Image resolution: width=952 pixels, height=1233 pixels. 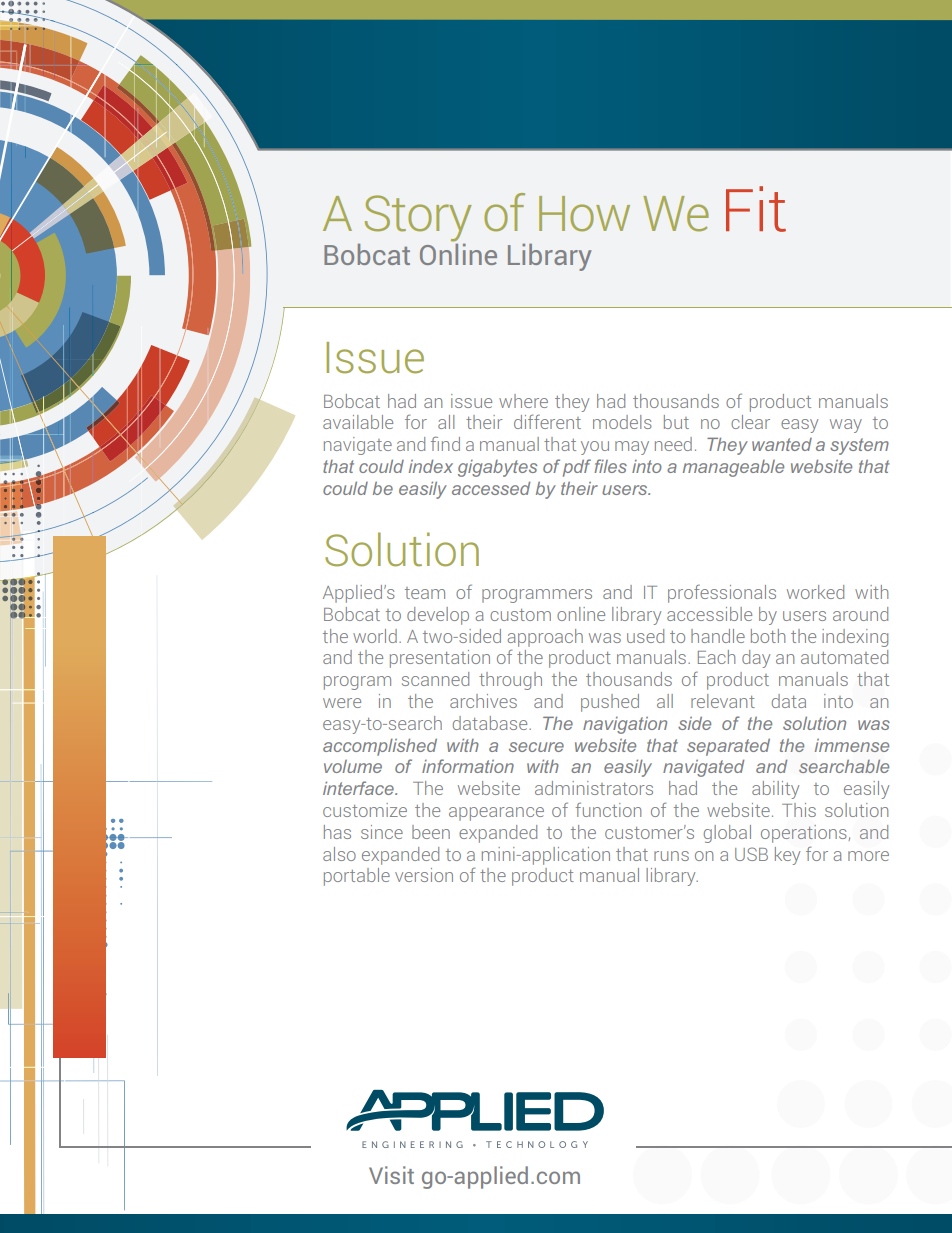 I want to click on models, so click(x=622, y=422).
